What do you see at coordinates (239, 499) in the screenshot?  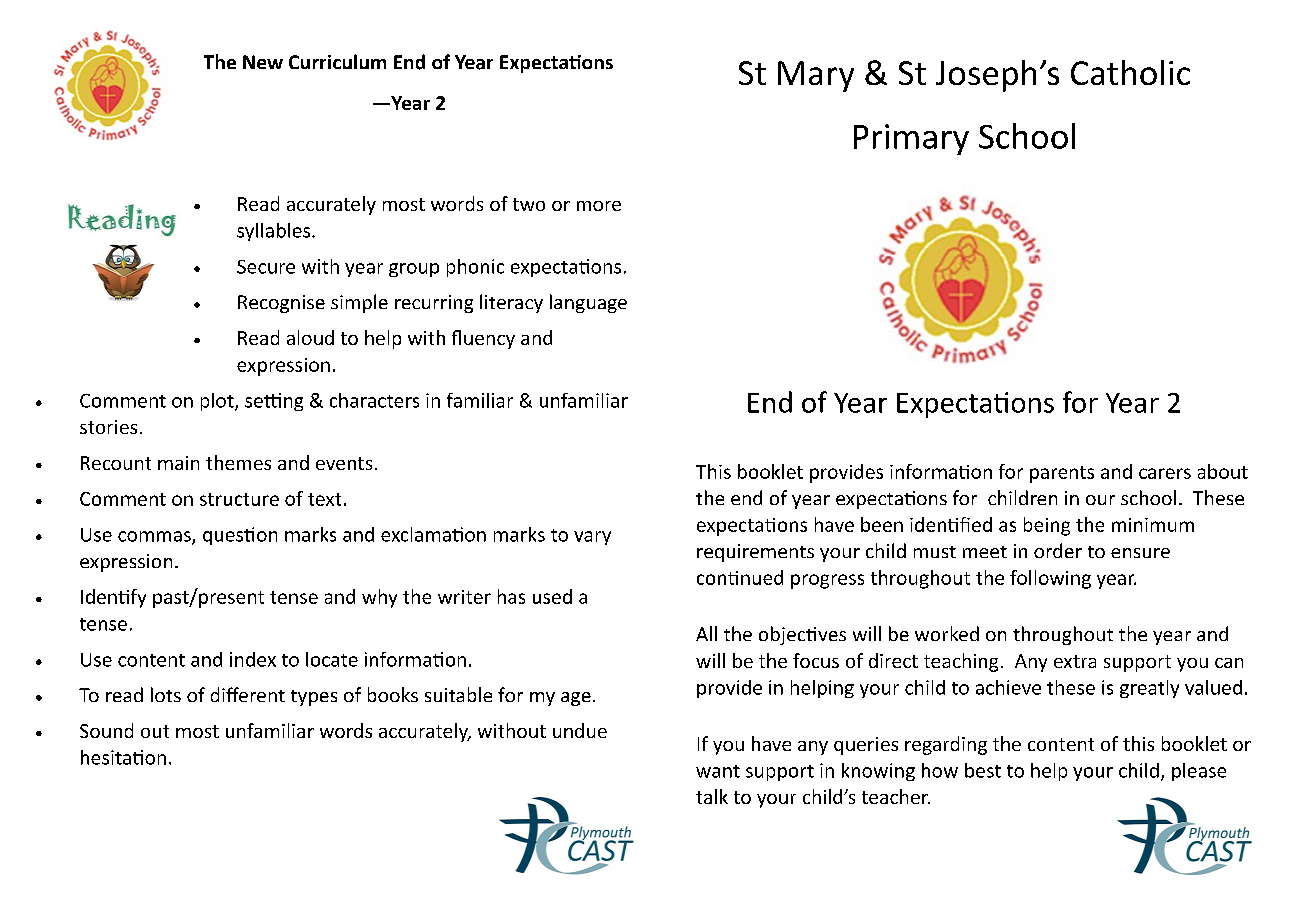 I see `structure` at bounding box center [239, 499].
